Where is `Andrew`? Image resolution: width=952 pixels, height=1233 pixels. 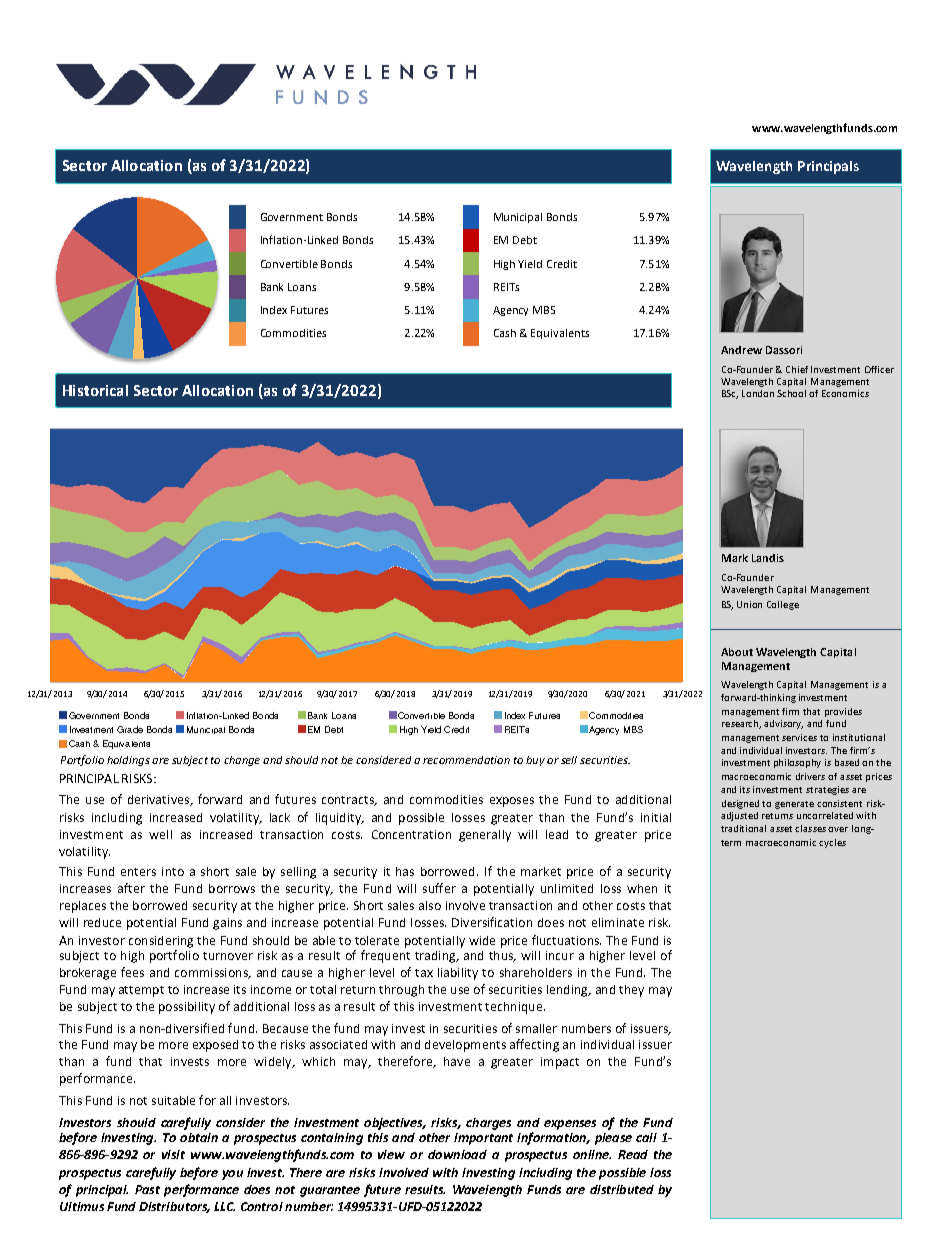 Andrew is located at coordinates (741, 350).
